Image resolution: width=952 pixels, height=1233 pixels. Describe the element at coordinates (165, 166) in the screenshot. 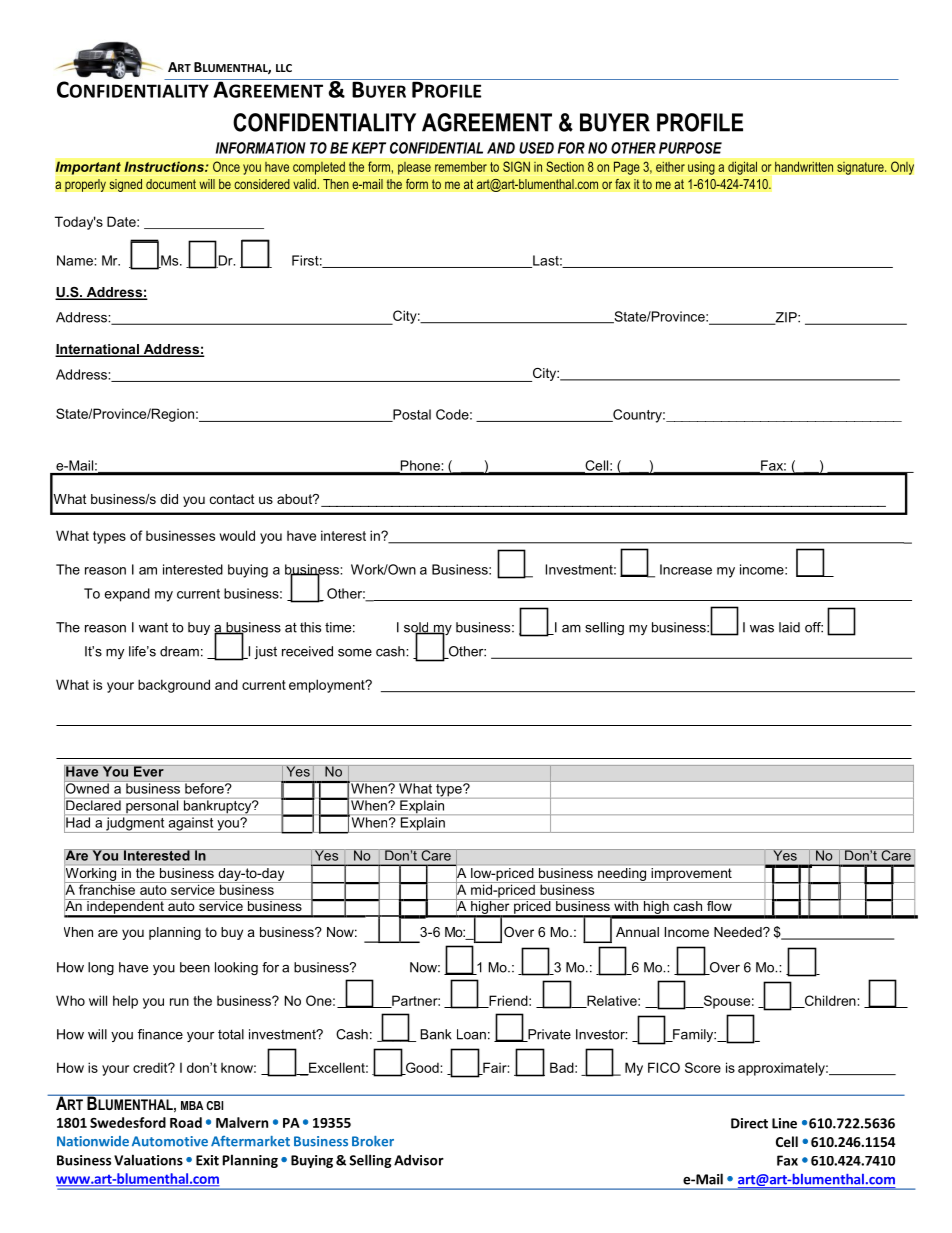

I see `Instructions` at that location.
